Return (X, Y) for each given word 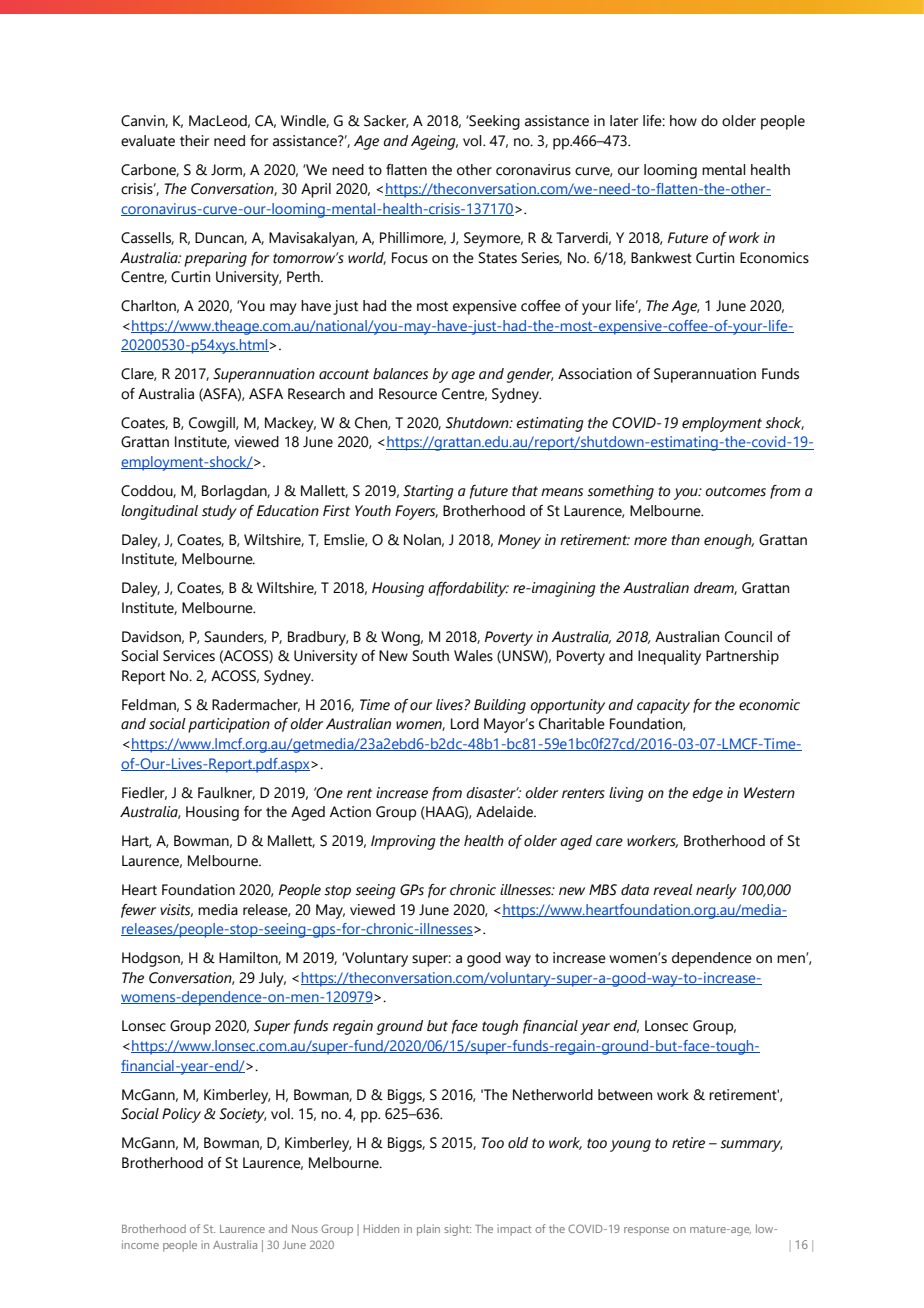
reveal (673, 890)
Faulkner (226, 793)
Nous (305, 1229)
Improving (403, 842)
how (683, 121)
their (194, 141)
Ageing (434, 142)
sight (457, 1230)
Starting (428, 492)
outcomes (735, 491)
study (219, 512)
